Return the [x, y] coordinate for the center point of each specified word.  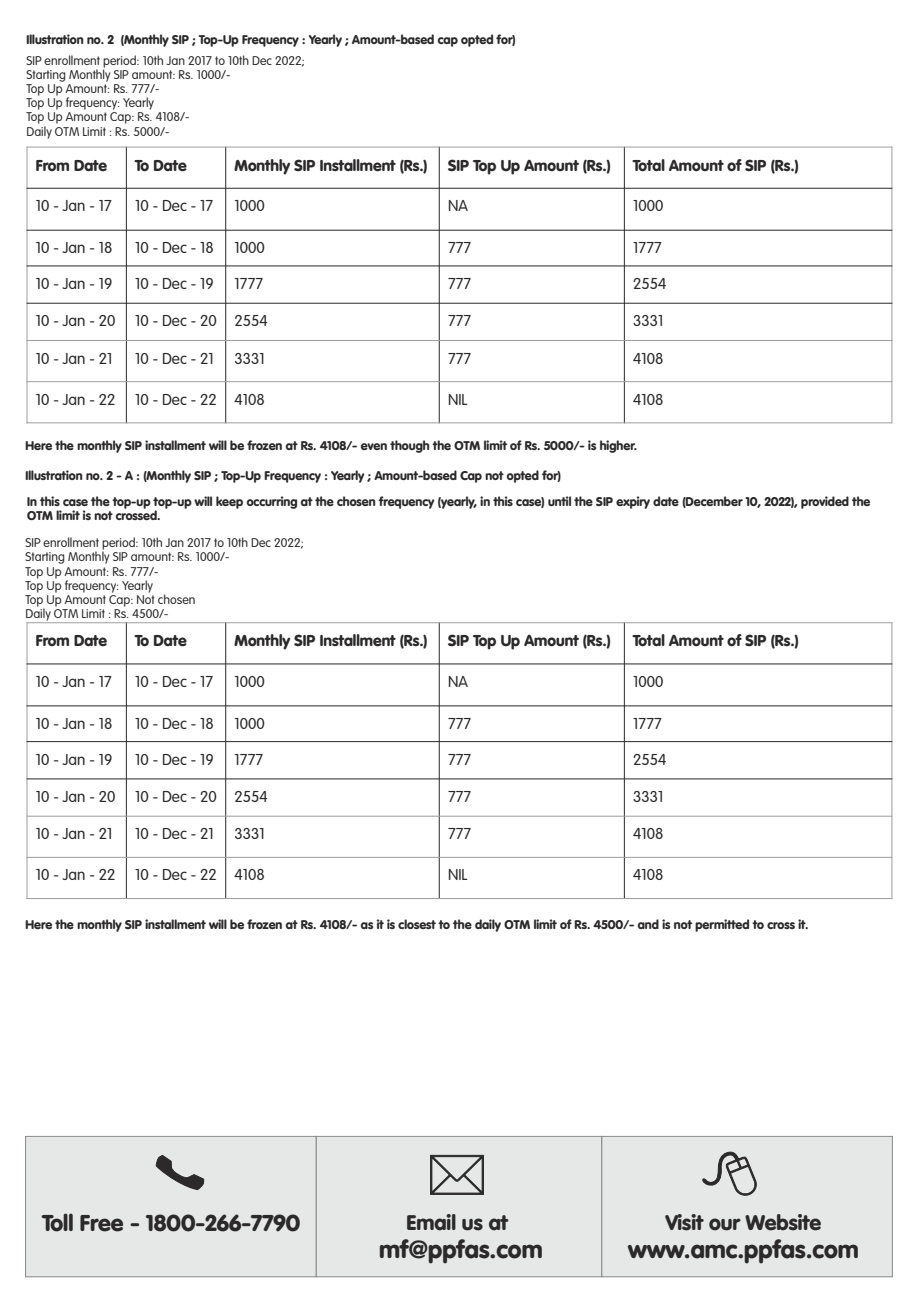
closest [417, 924]
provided [825, 502]
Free [101, 1223]
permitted [722, 925]
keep [229, 502]
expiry [633, 502]
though [410, 446]
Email [431, 1222]
